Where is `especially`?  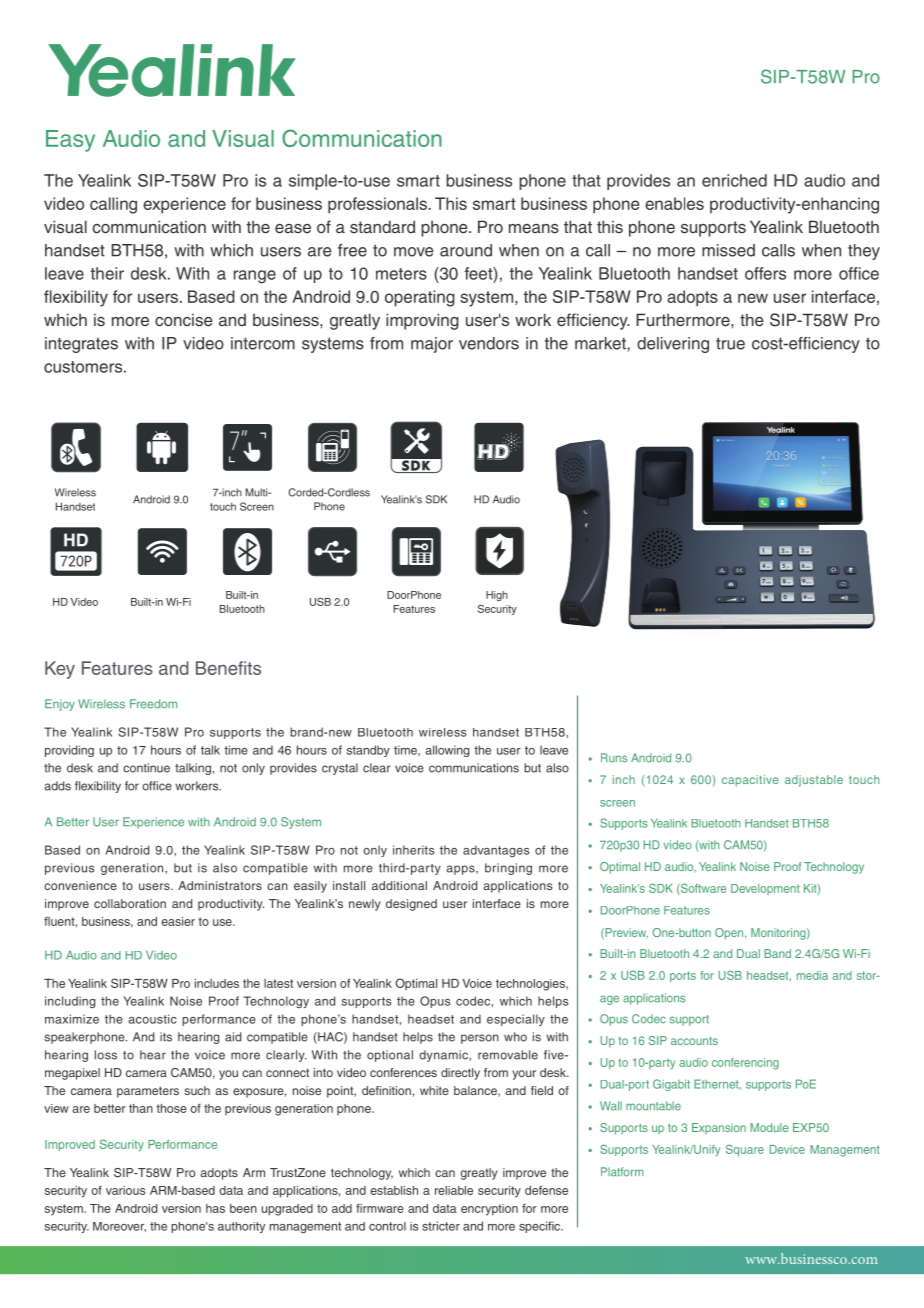
especially is located at coordinates (516, 1020).
